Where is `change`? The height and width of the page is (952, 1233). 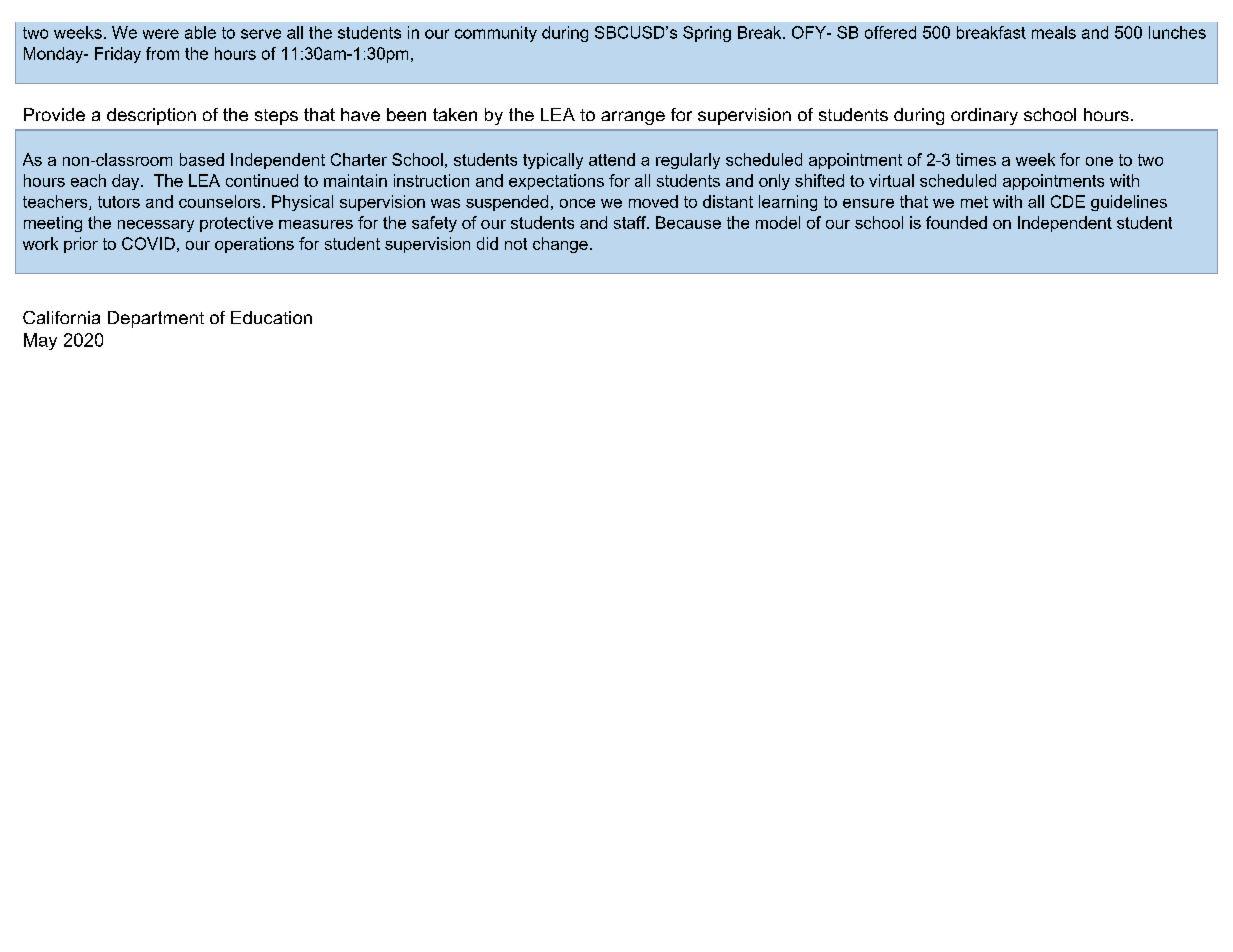
change is located at coordinates (560, 245).
